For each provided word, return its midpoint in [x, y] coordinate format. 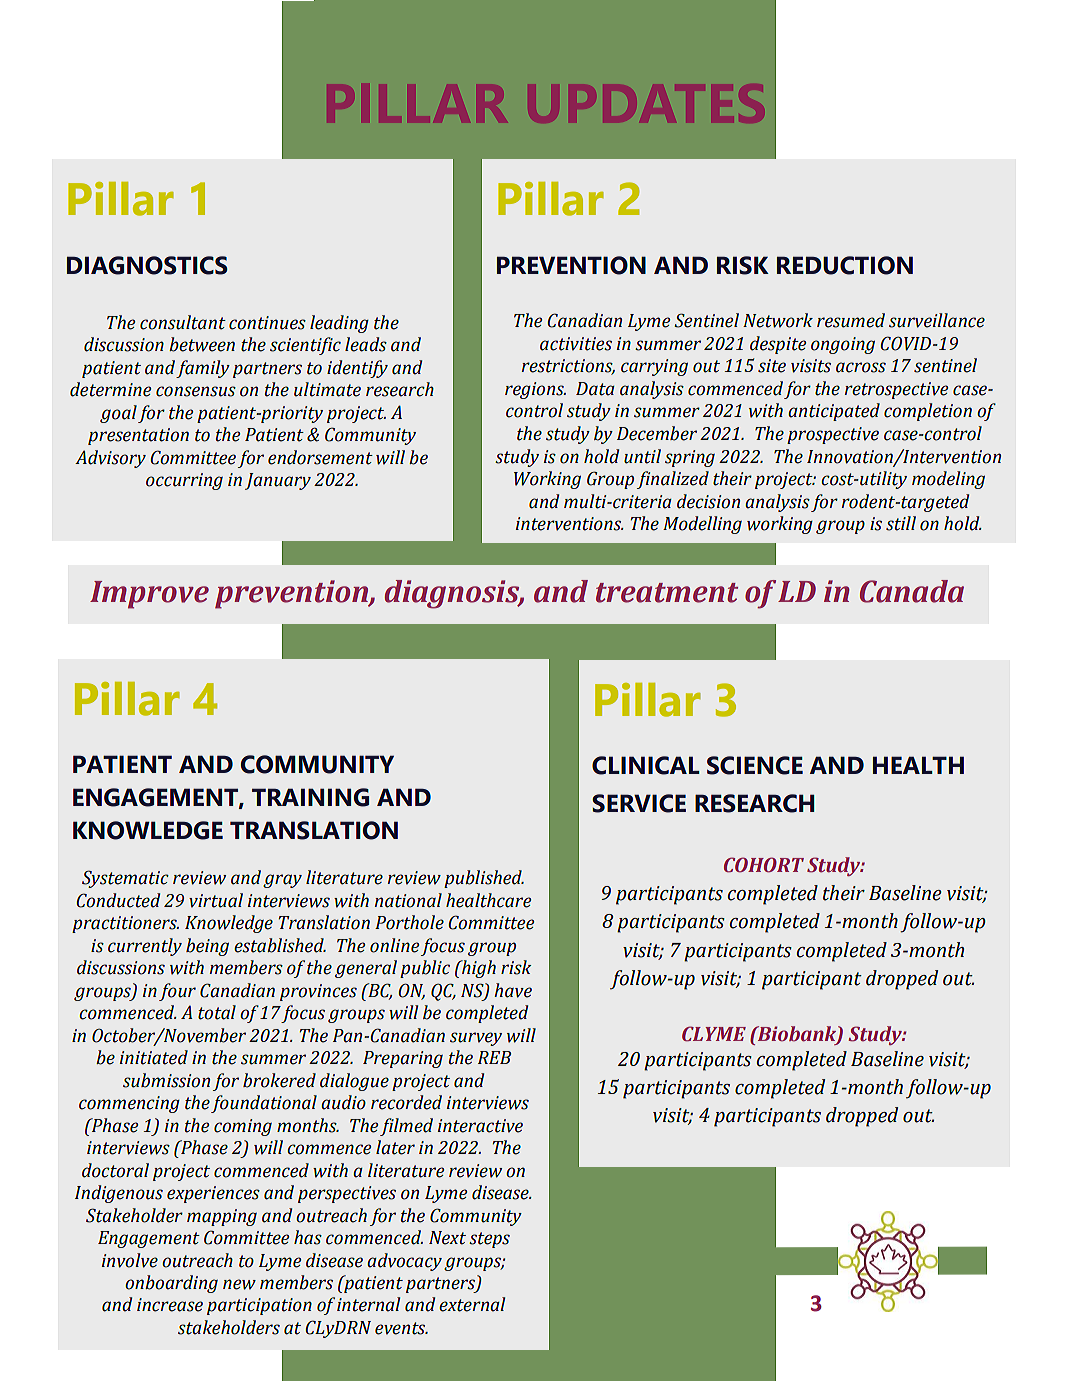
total [217, 1012]
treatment [667, 593]
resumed [851, 320]
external [472, 1304]
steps [489, 1240]
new [239, 1284]
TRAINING [310, 797]
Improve [149, 595]
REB [494, 1057]
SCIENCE [755, 765]
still [901, 523]
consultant [183, 322]
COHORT [764, 865]
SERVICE [639, 803]
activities [576, 344]
